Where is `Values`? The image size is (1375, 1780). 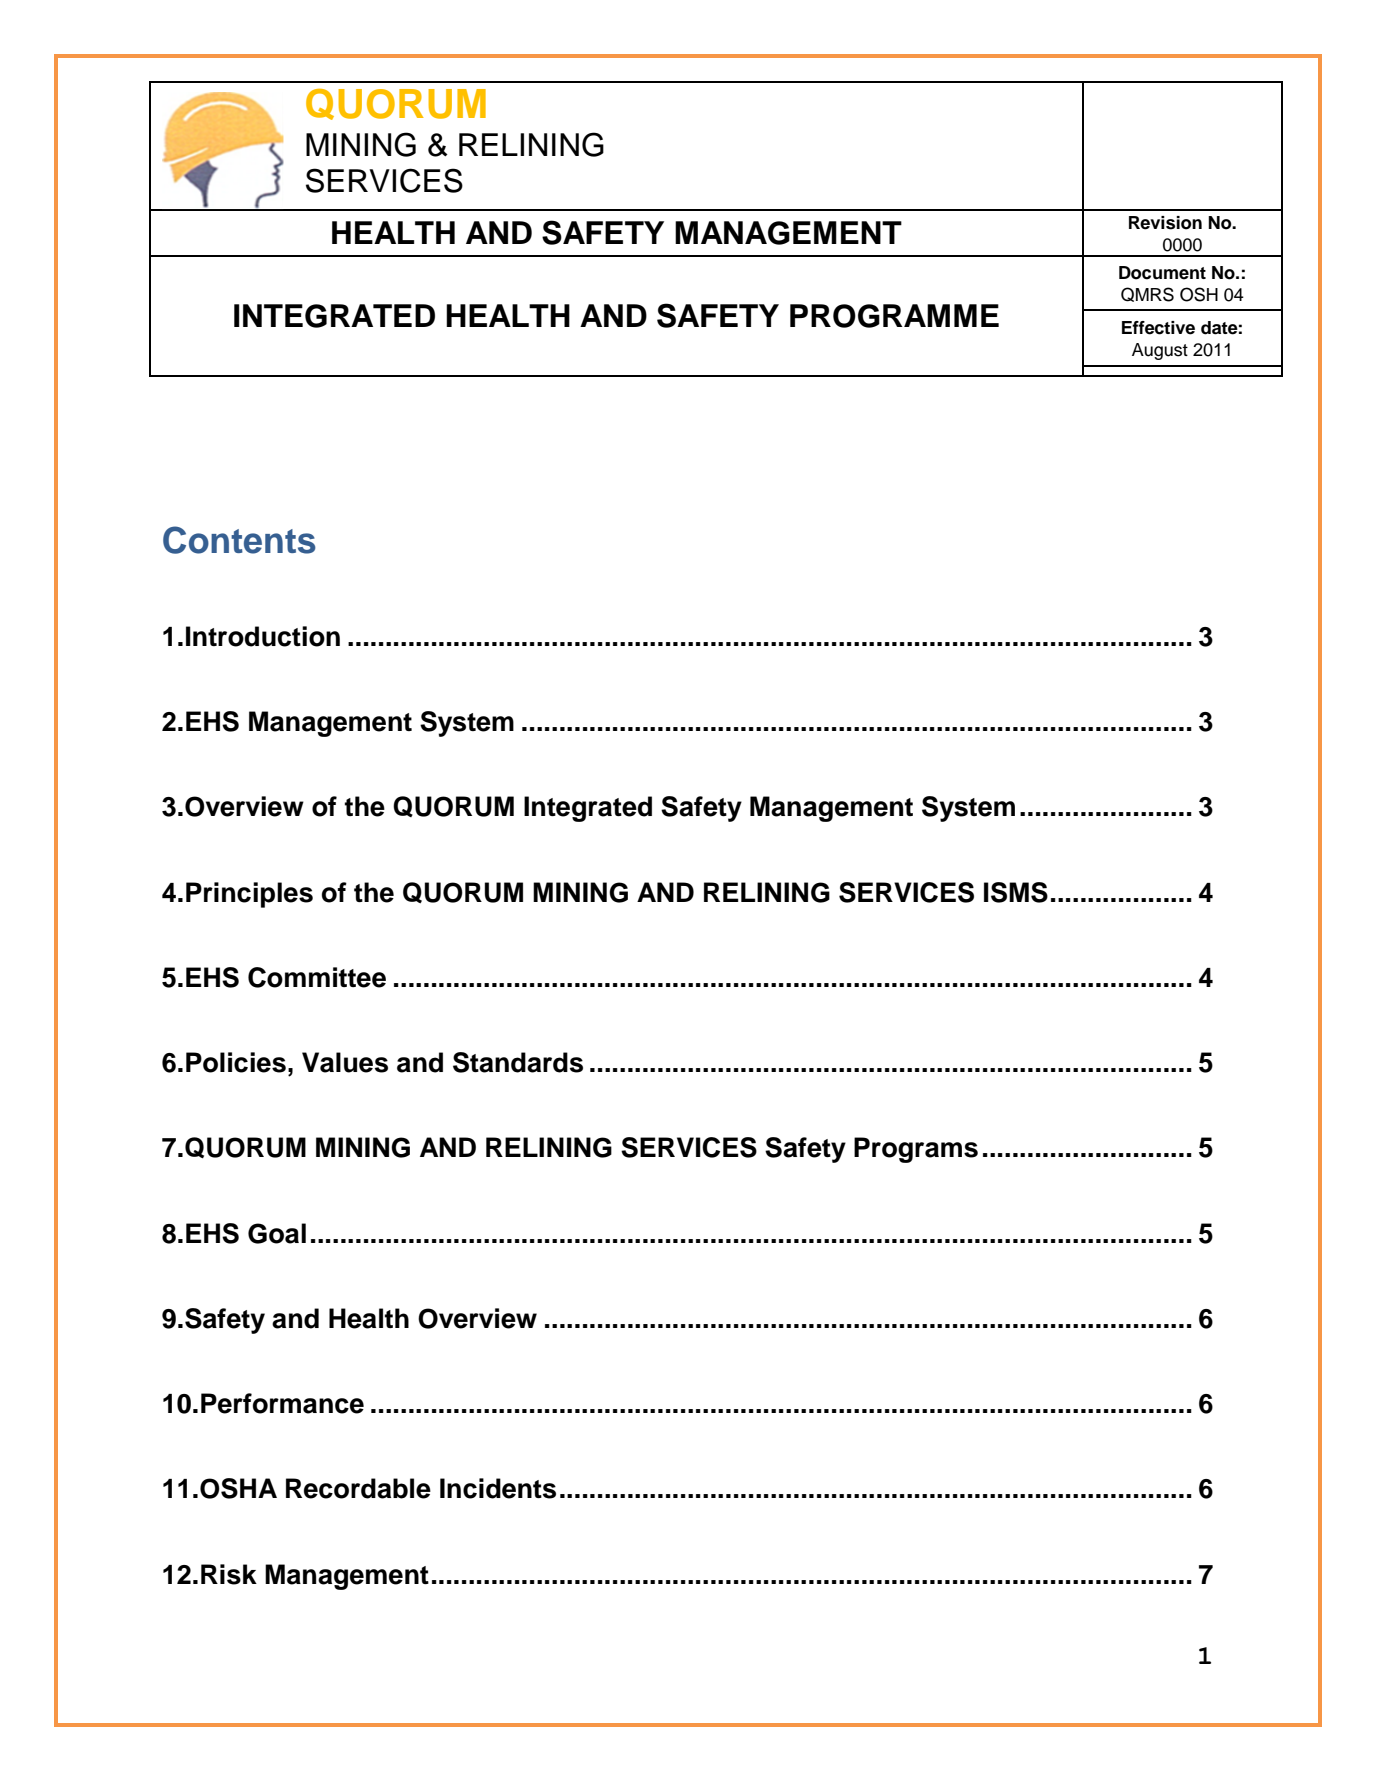
Values is located at coordinates (345, 1062).
